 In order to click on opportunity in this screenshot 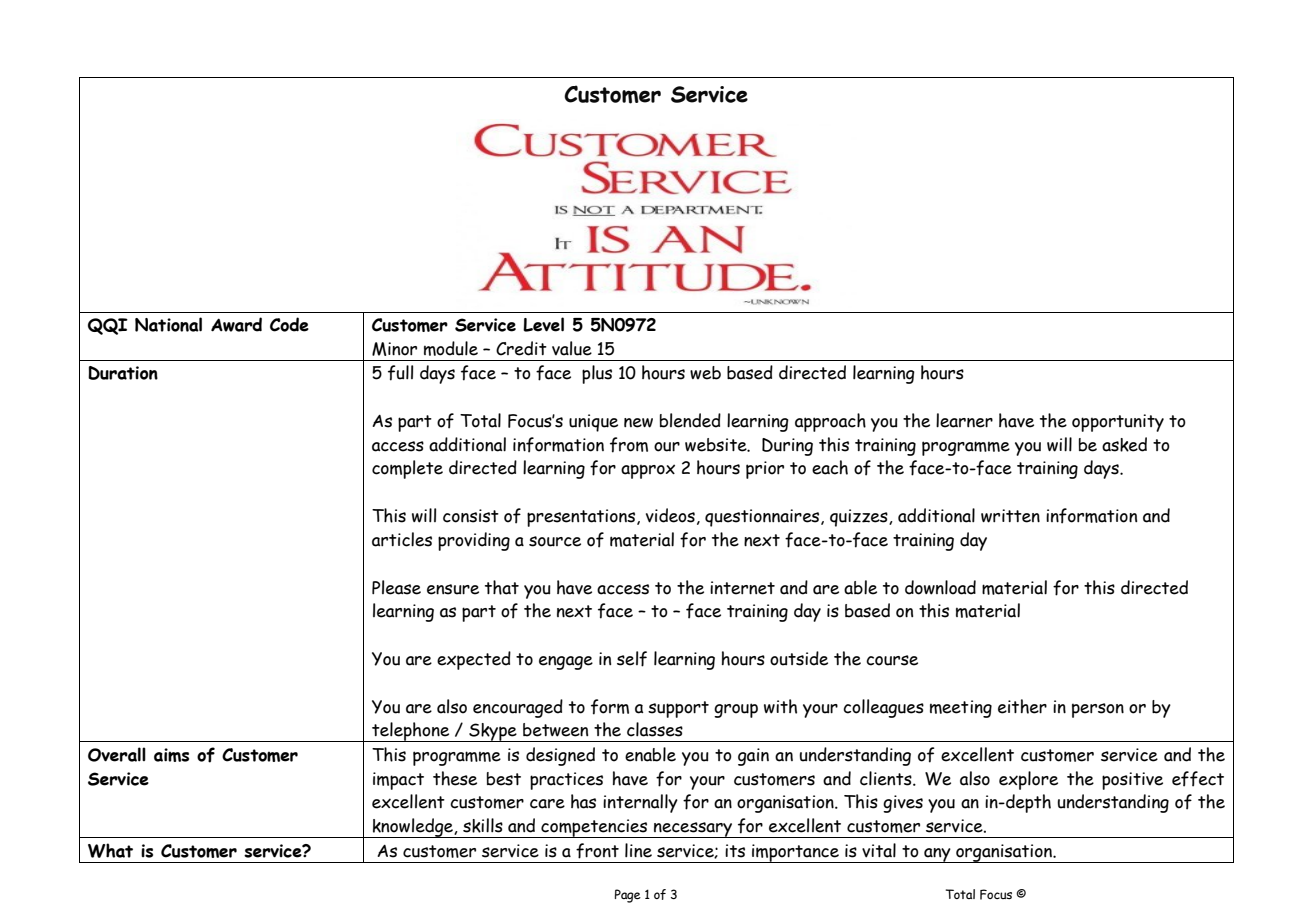, I will do `click(1118, 423)`.
